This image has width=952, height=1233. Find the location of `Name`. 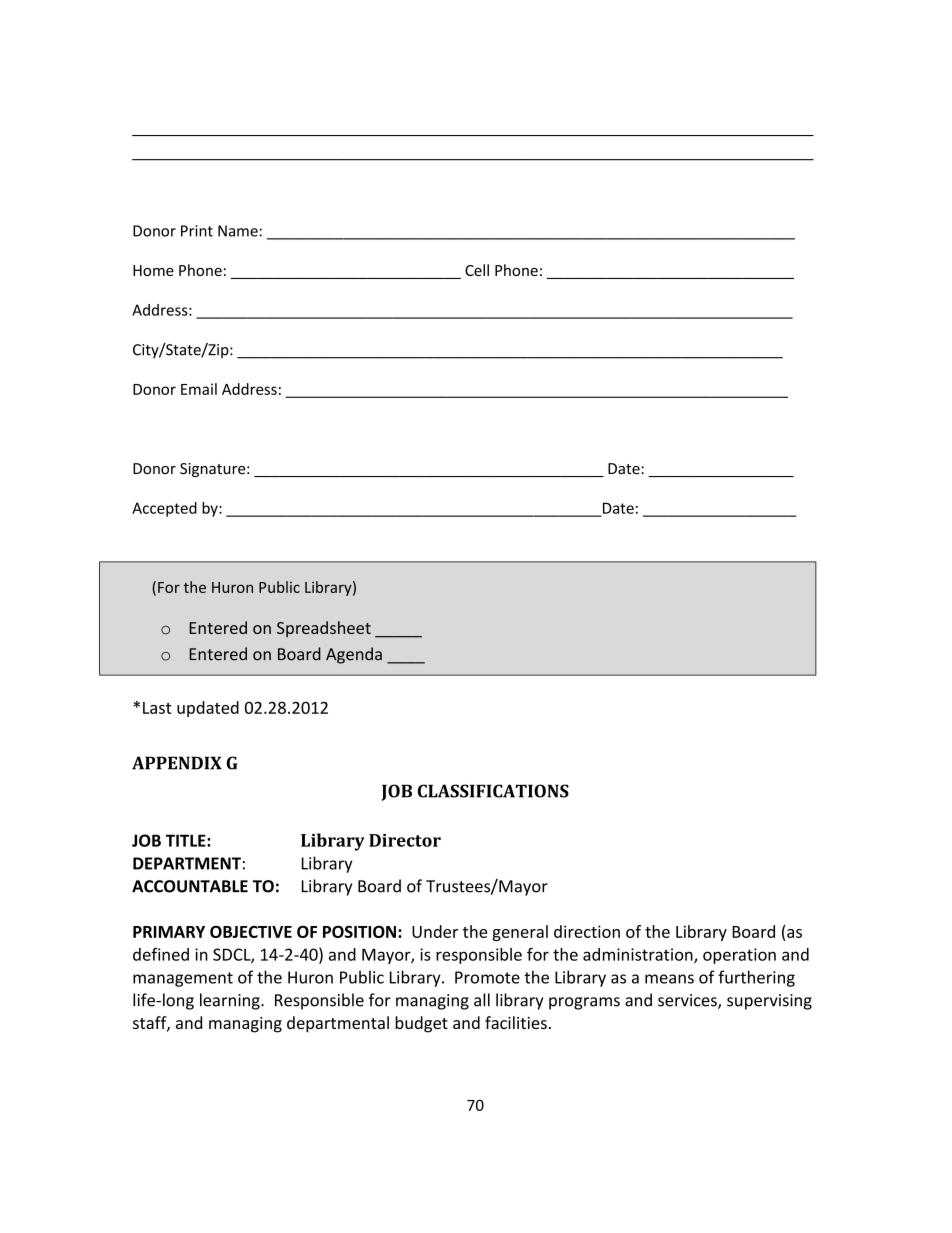

Name is located at coordinates (238, 231).
